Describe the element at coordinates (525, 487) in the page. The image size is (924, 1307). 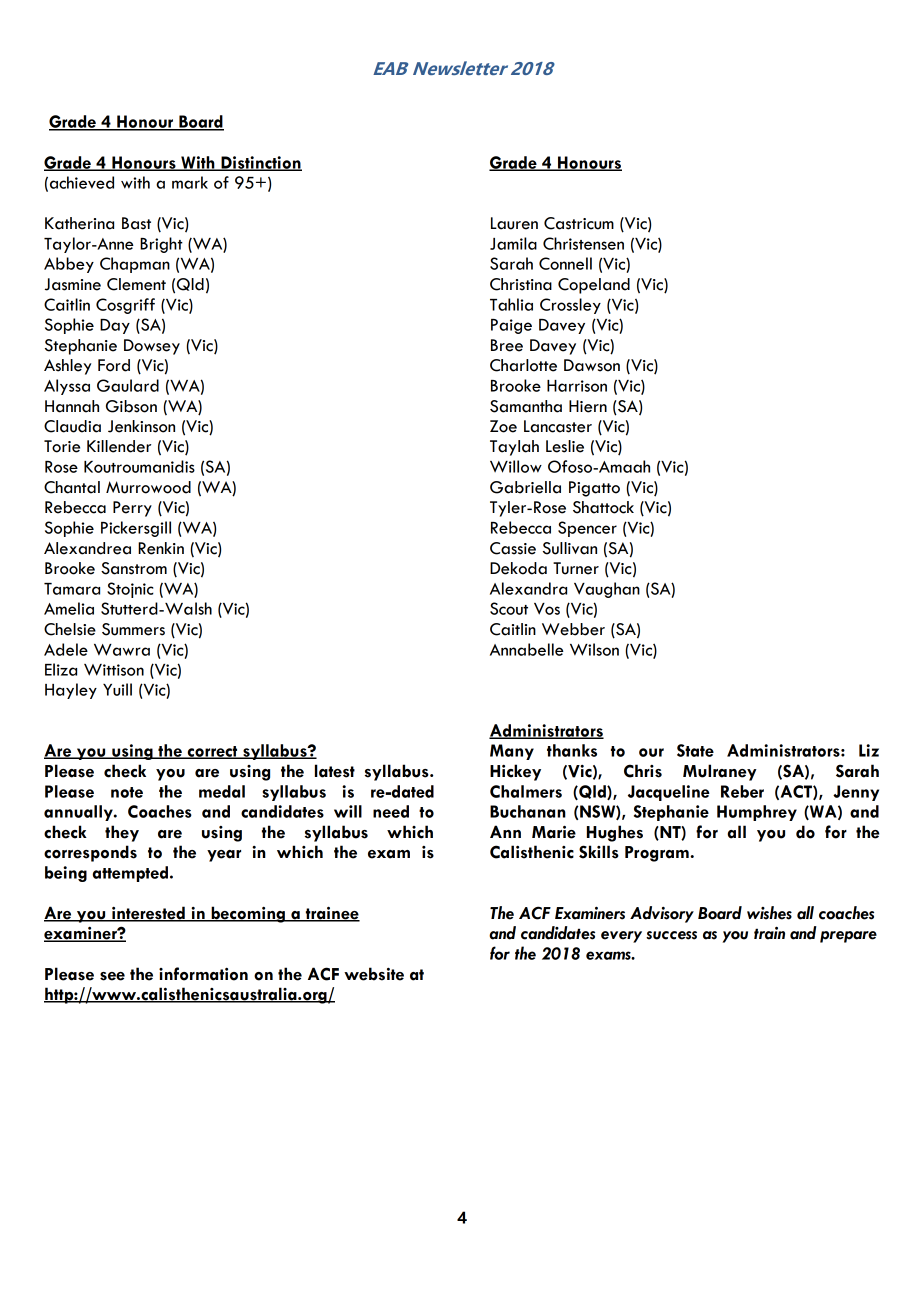
I see `Gabriella` at that location.
